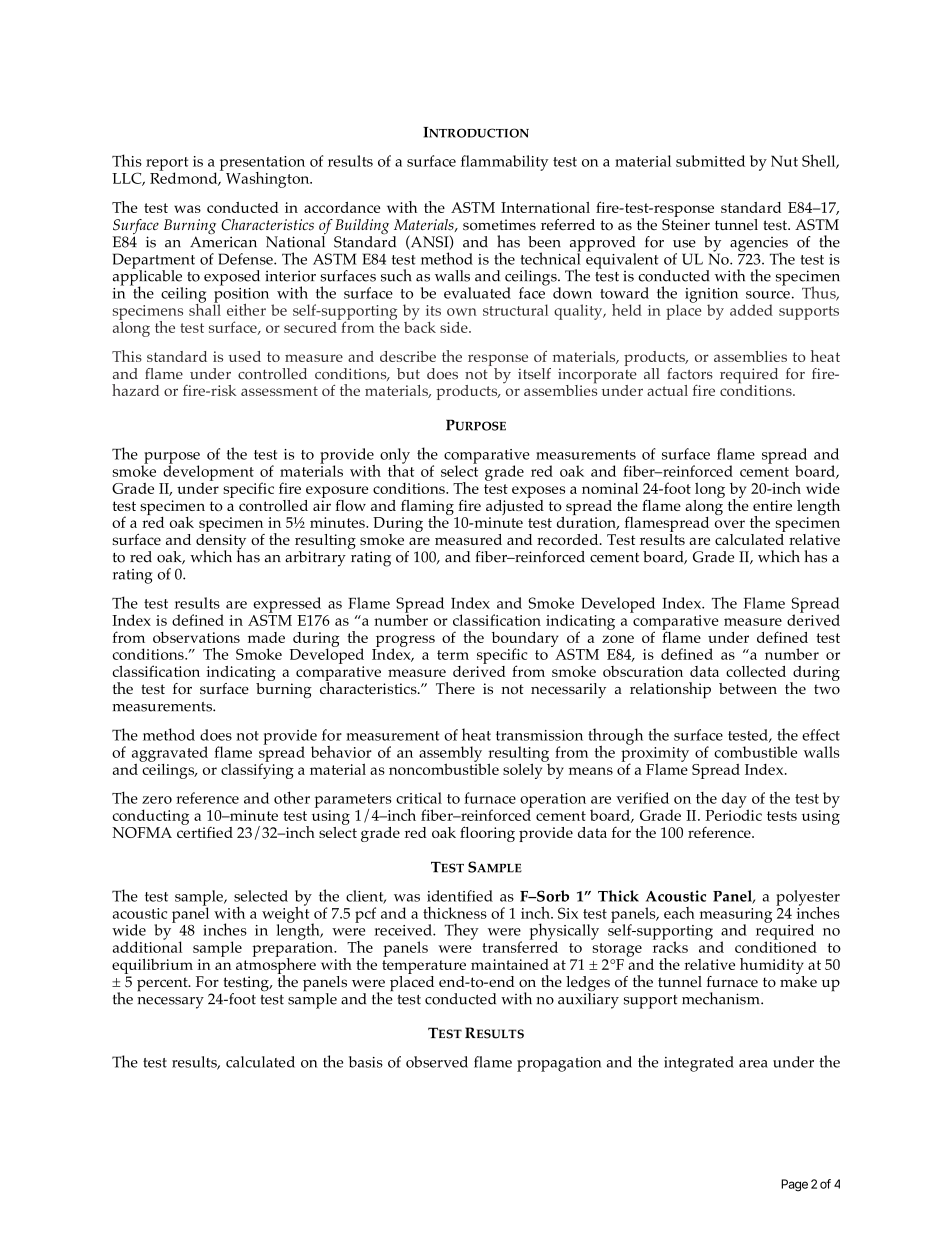 This image has height=1233, width=952. Describe the element at coordinates (366, 1062) in the image. I see `basis` at that location.
